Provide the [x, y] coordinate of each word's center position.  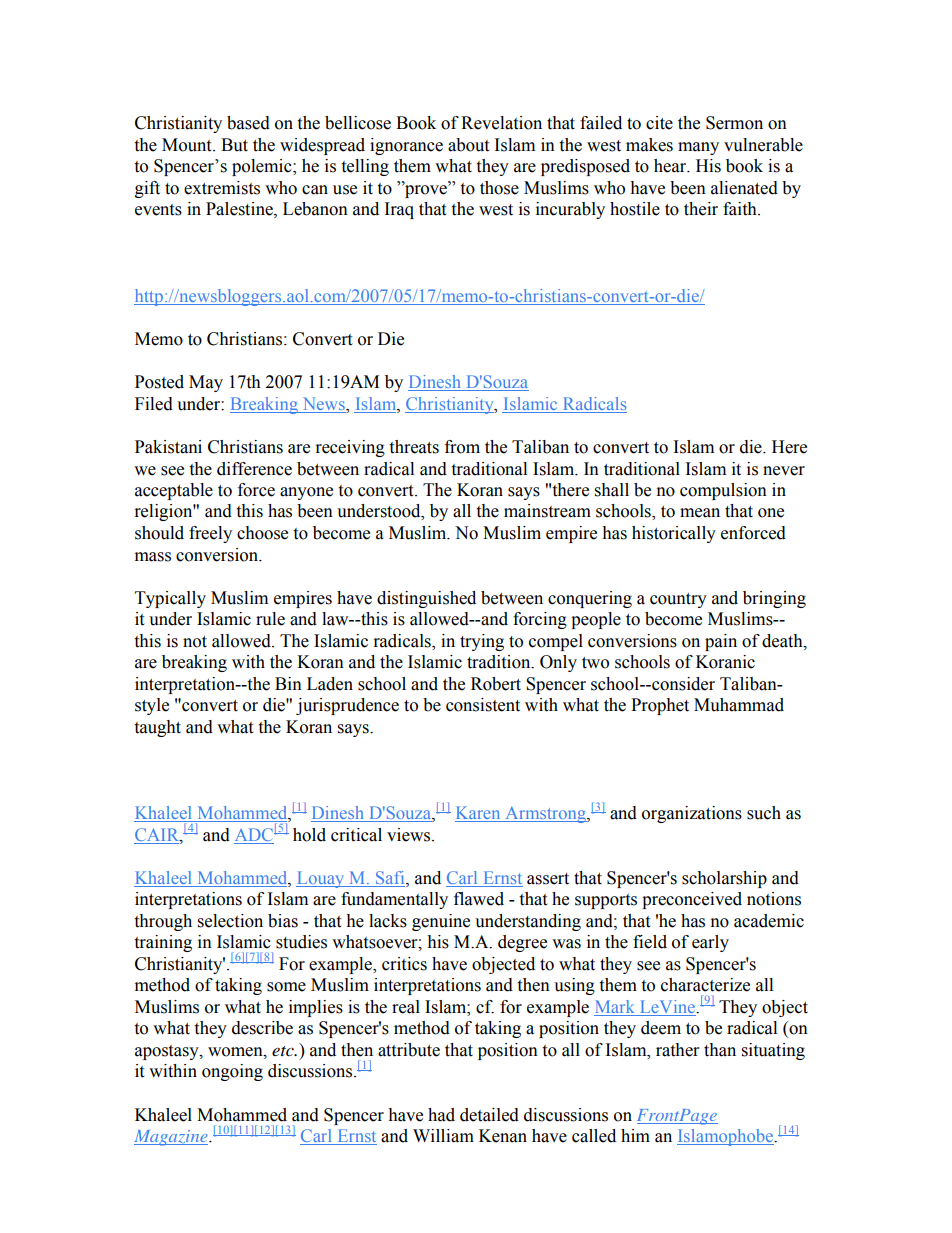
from [462, 447]
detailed [489, 1115]
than [720, 1050]
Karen [479, 814]
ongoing [232, 1072]
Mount [188, 145]
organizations [692, 814]
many [698, 148]
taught [157, 728]
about [468, 145]
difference [254, 469]
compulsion [723, 491]
